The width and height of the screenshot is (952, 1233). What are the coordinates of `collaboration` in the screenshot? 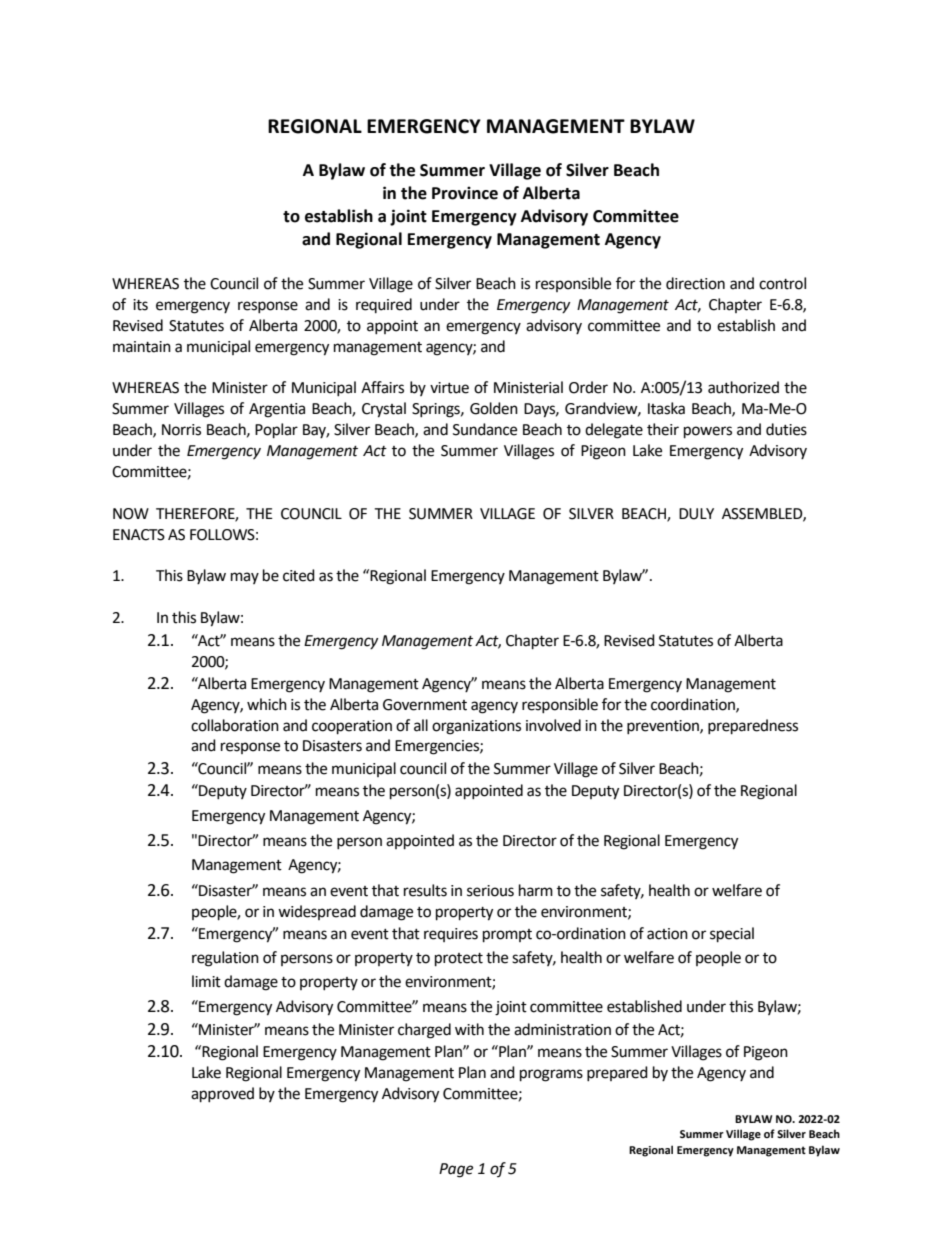 It's located at (235, 725).
